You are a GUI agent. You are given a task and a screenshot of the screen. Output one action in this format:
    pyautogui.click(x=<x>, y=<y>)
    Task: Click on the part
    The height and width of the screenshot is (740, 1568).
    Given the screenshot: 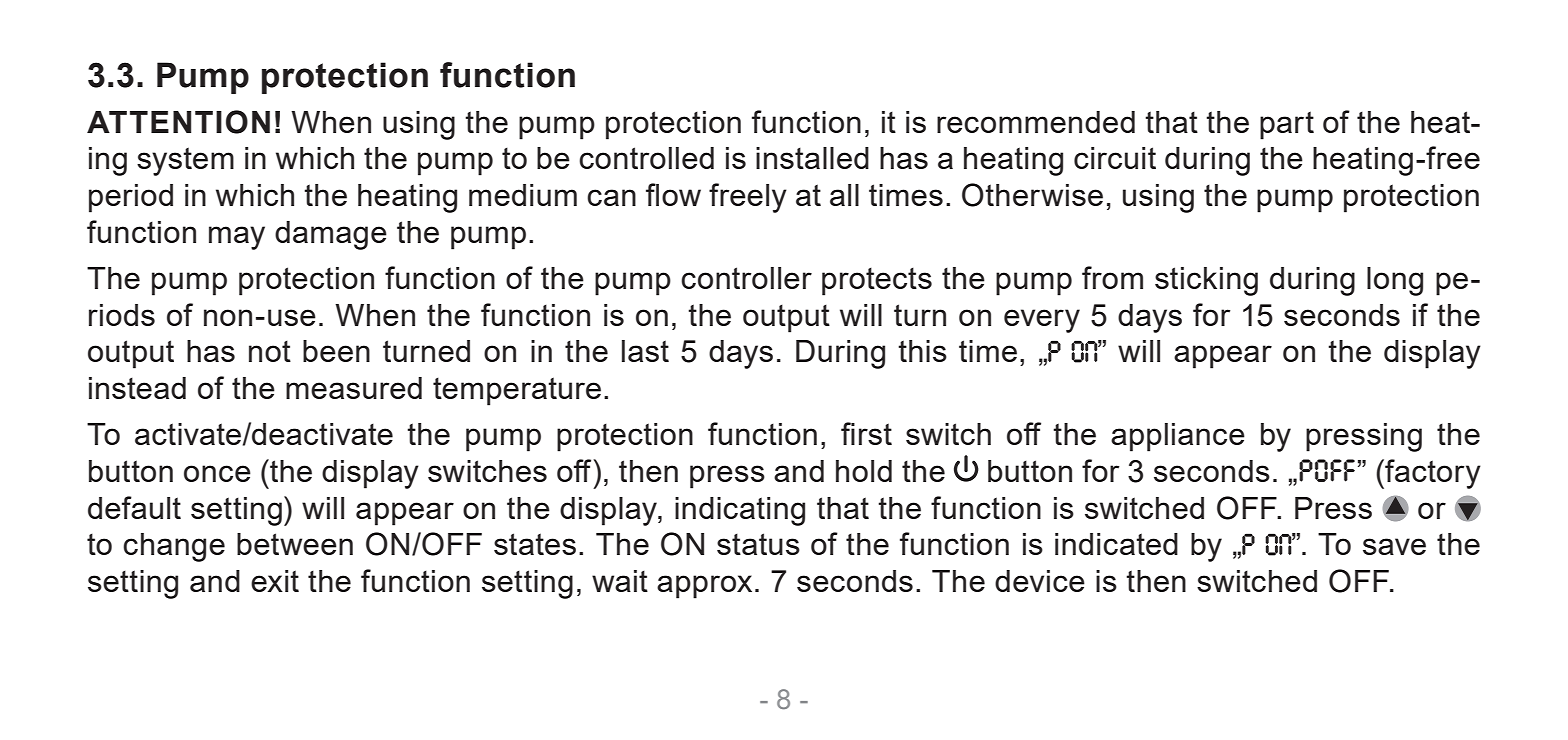 What is the action you would take?
    pyautogui.click(x=1287, y=125)
